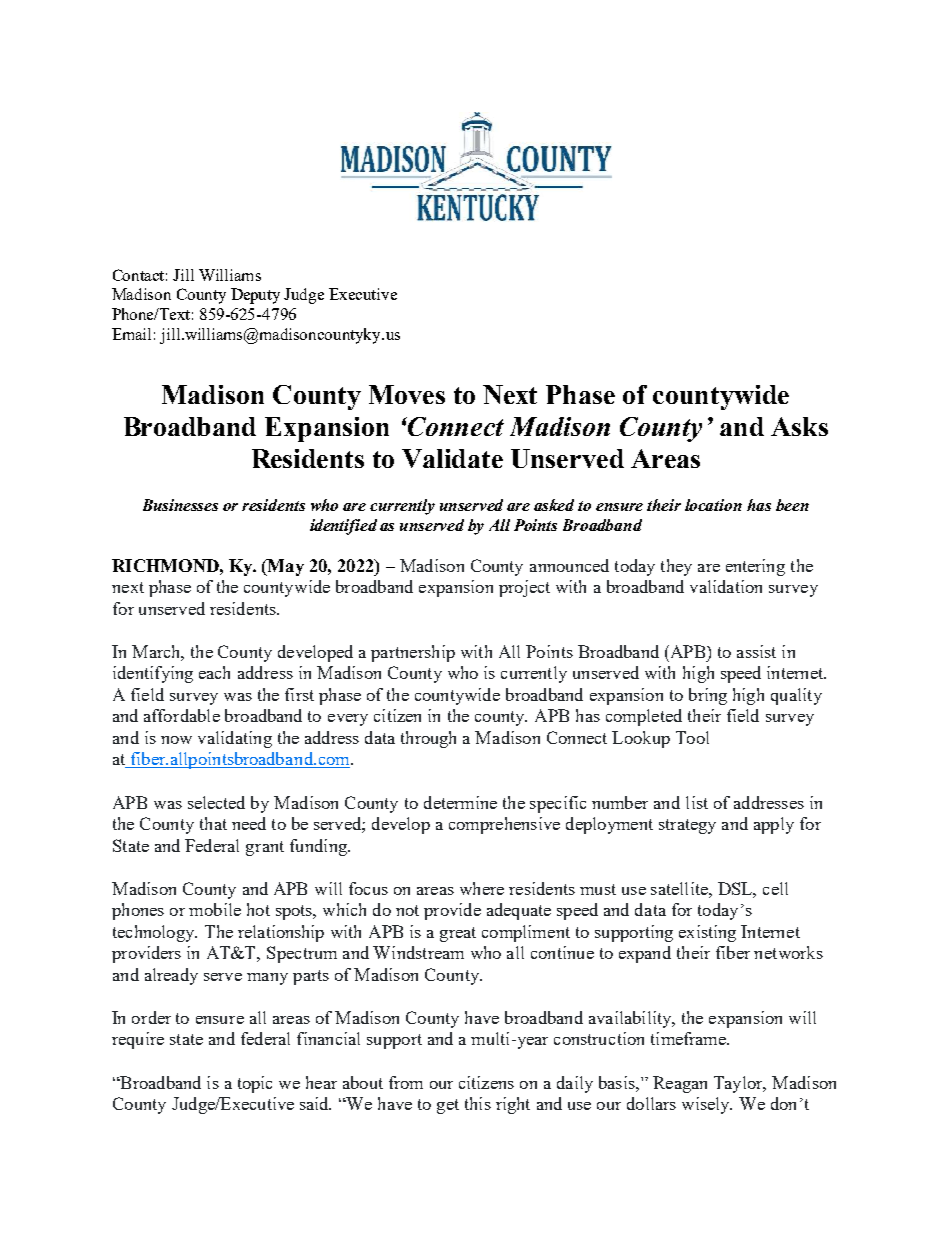 The image size is (952, 1233). Describe the element at coordinates (740, 1084) in the document. I see `Taylor` at that location.
